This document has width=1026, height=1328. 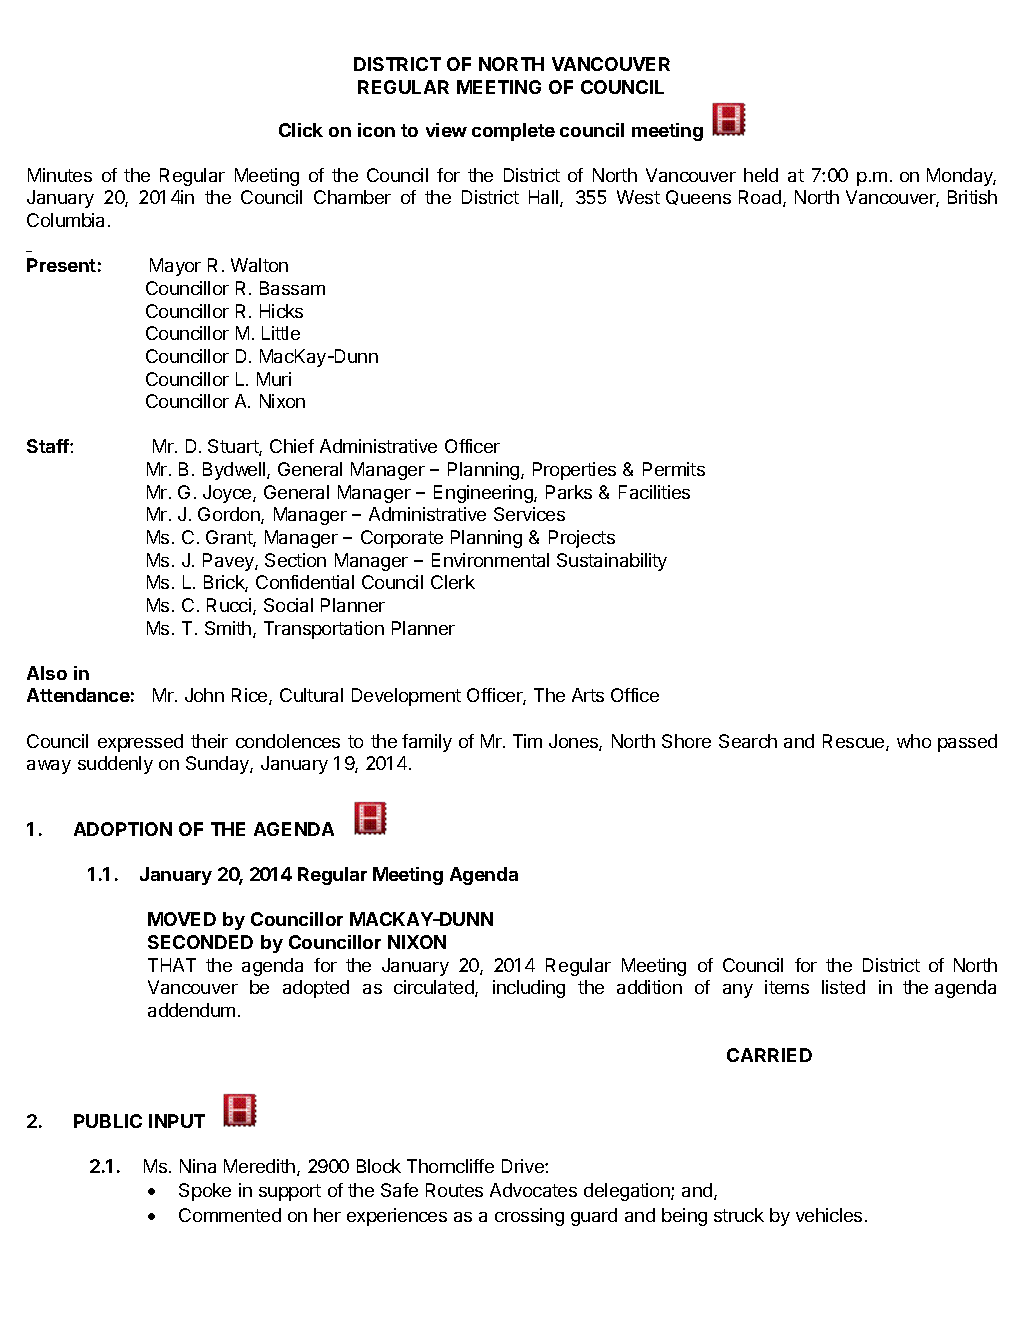 What do you see at coordinates (60, 175) in the document?
I see `Minutes` at bounding box center [60, 175].
